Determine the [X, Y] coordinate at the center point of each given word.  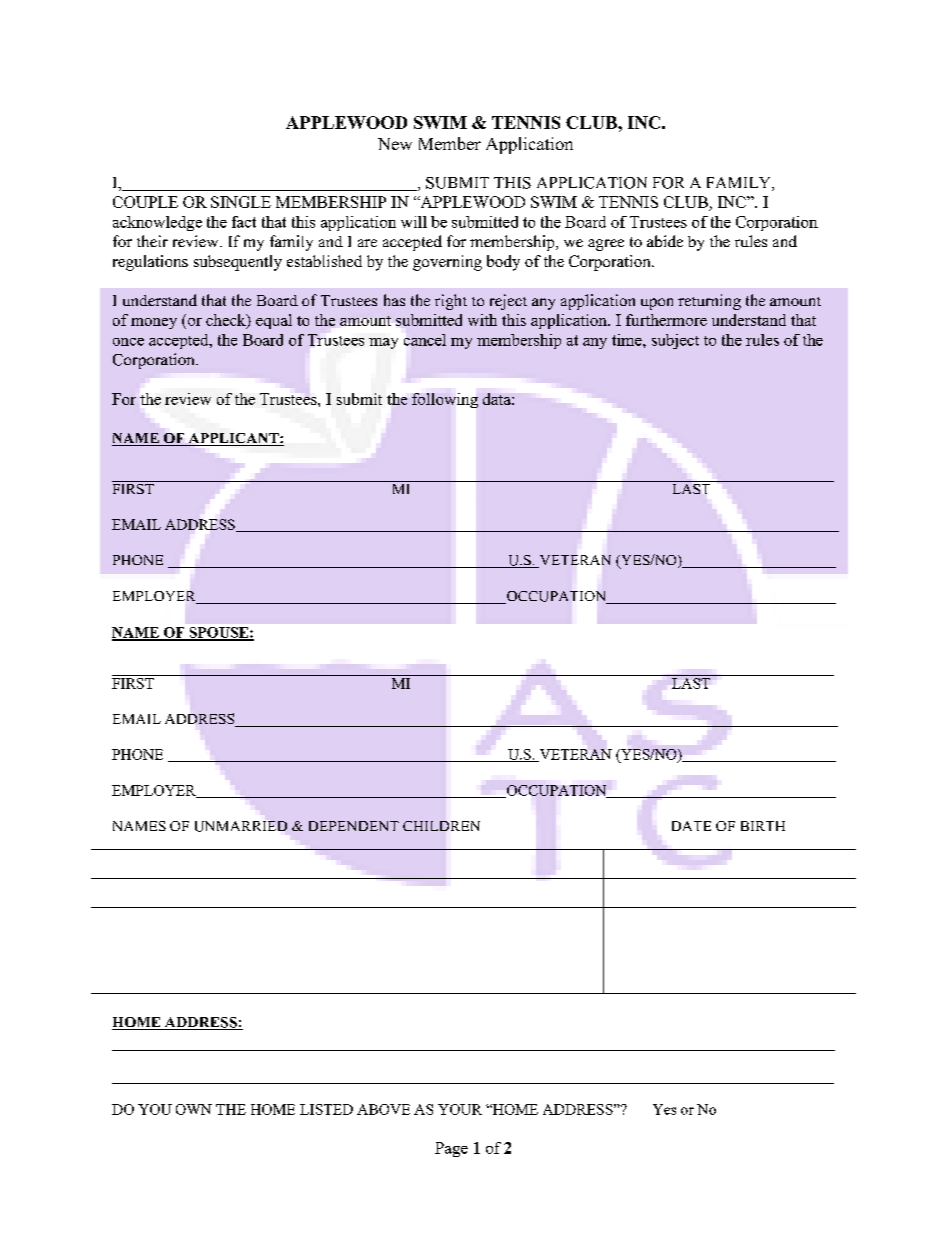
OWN [194, 1109]
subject [675, 341]
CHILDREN [441, 826]
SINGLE [241, 202]
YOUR [460, 1109]
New [395, 144]
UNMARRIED [241, 826]
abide [665, 241]
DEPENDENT [354, 826]
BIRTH [763, 826]
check [227, 321]
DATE [691, 826]
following [445, 400]
